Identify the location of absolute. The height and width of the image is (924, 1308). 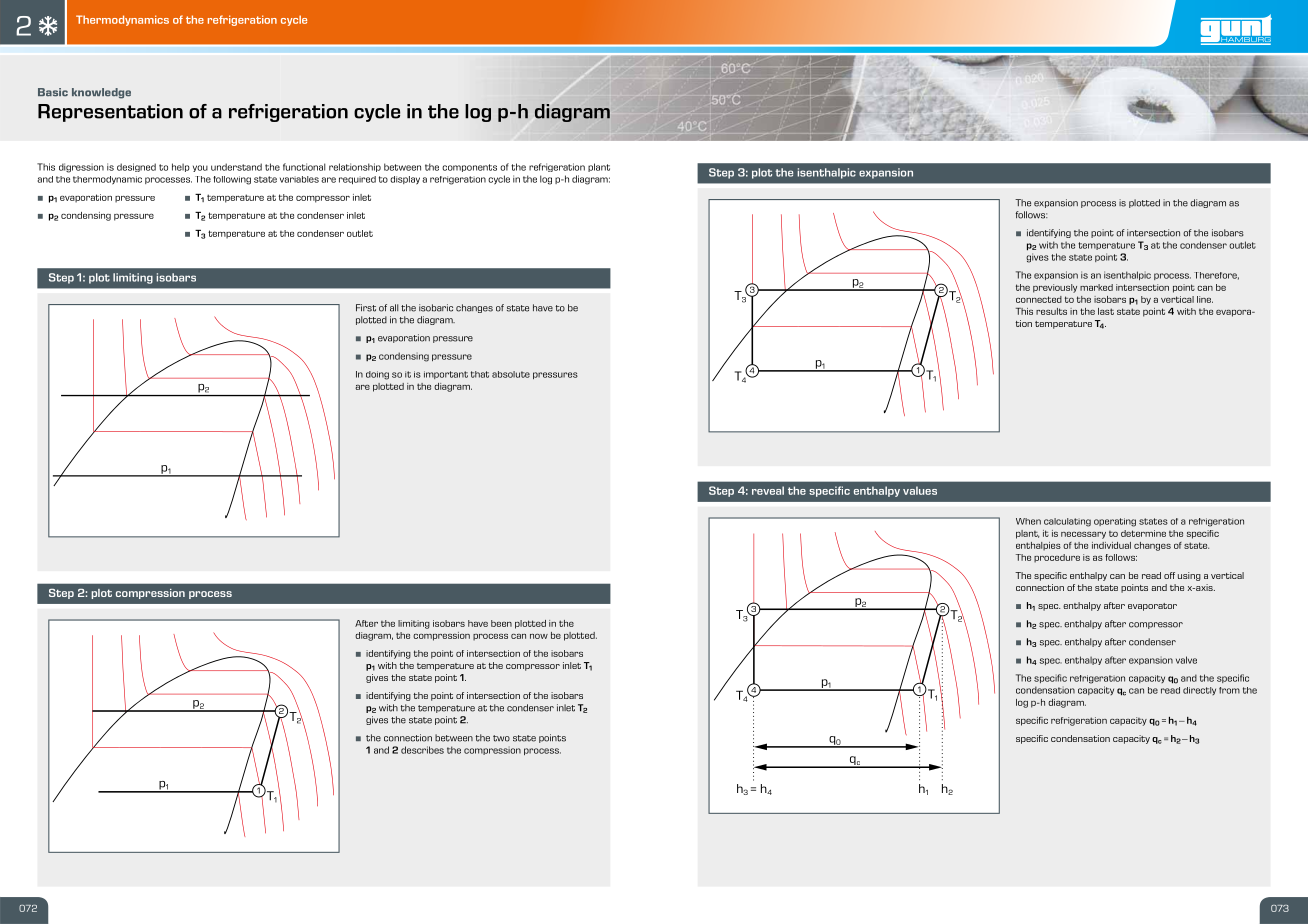
(511, 374).
